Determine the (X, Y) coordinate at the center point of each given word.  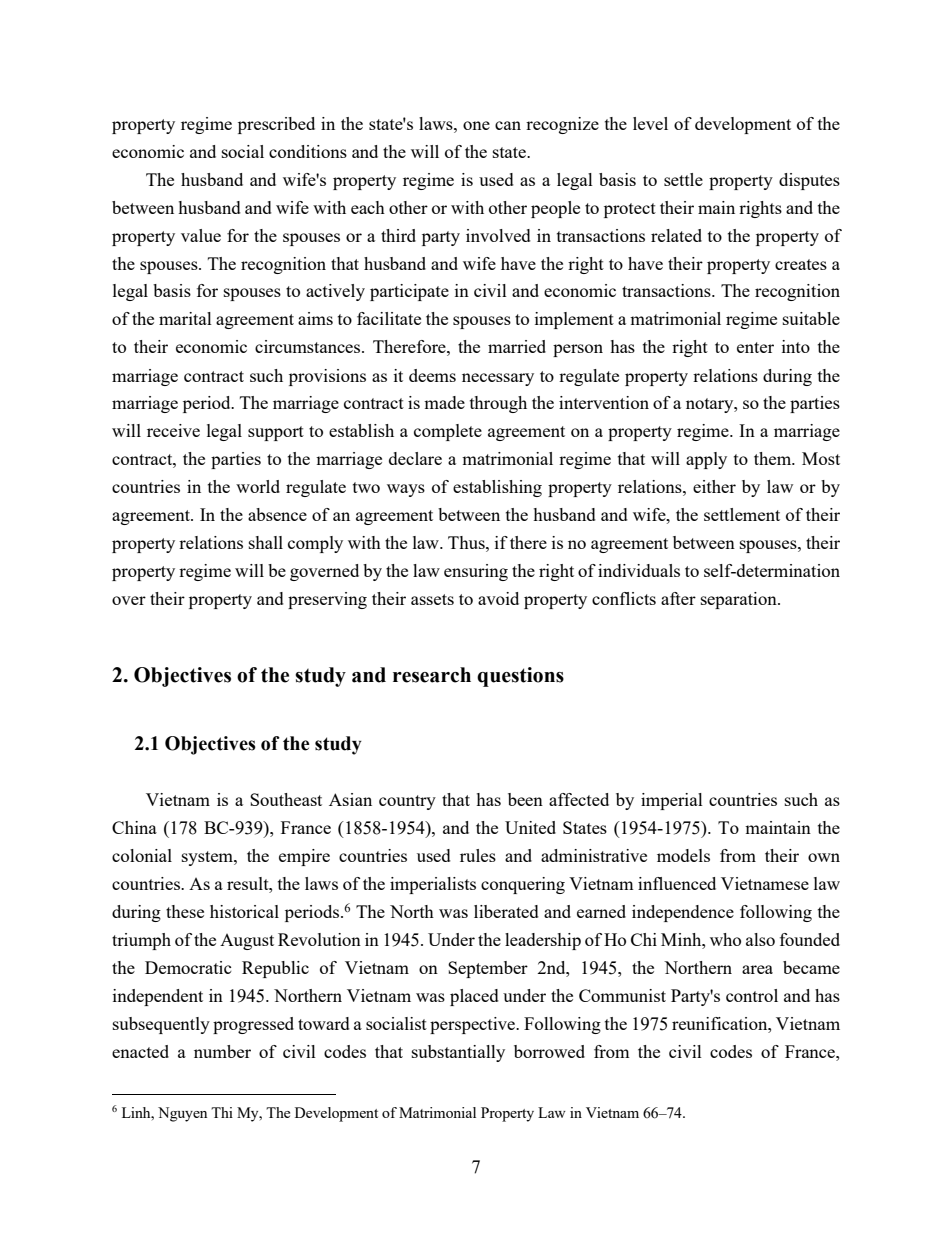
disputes (809, 181)
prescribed (276, 125)
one (476, 125)
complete (448, 432)
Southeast (286, 799)
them (774, 458)
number (222, 1051)
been (525, 799)
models (683, 855)
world (258, 486)
